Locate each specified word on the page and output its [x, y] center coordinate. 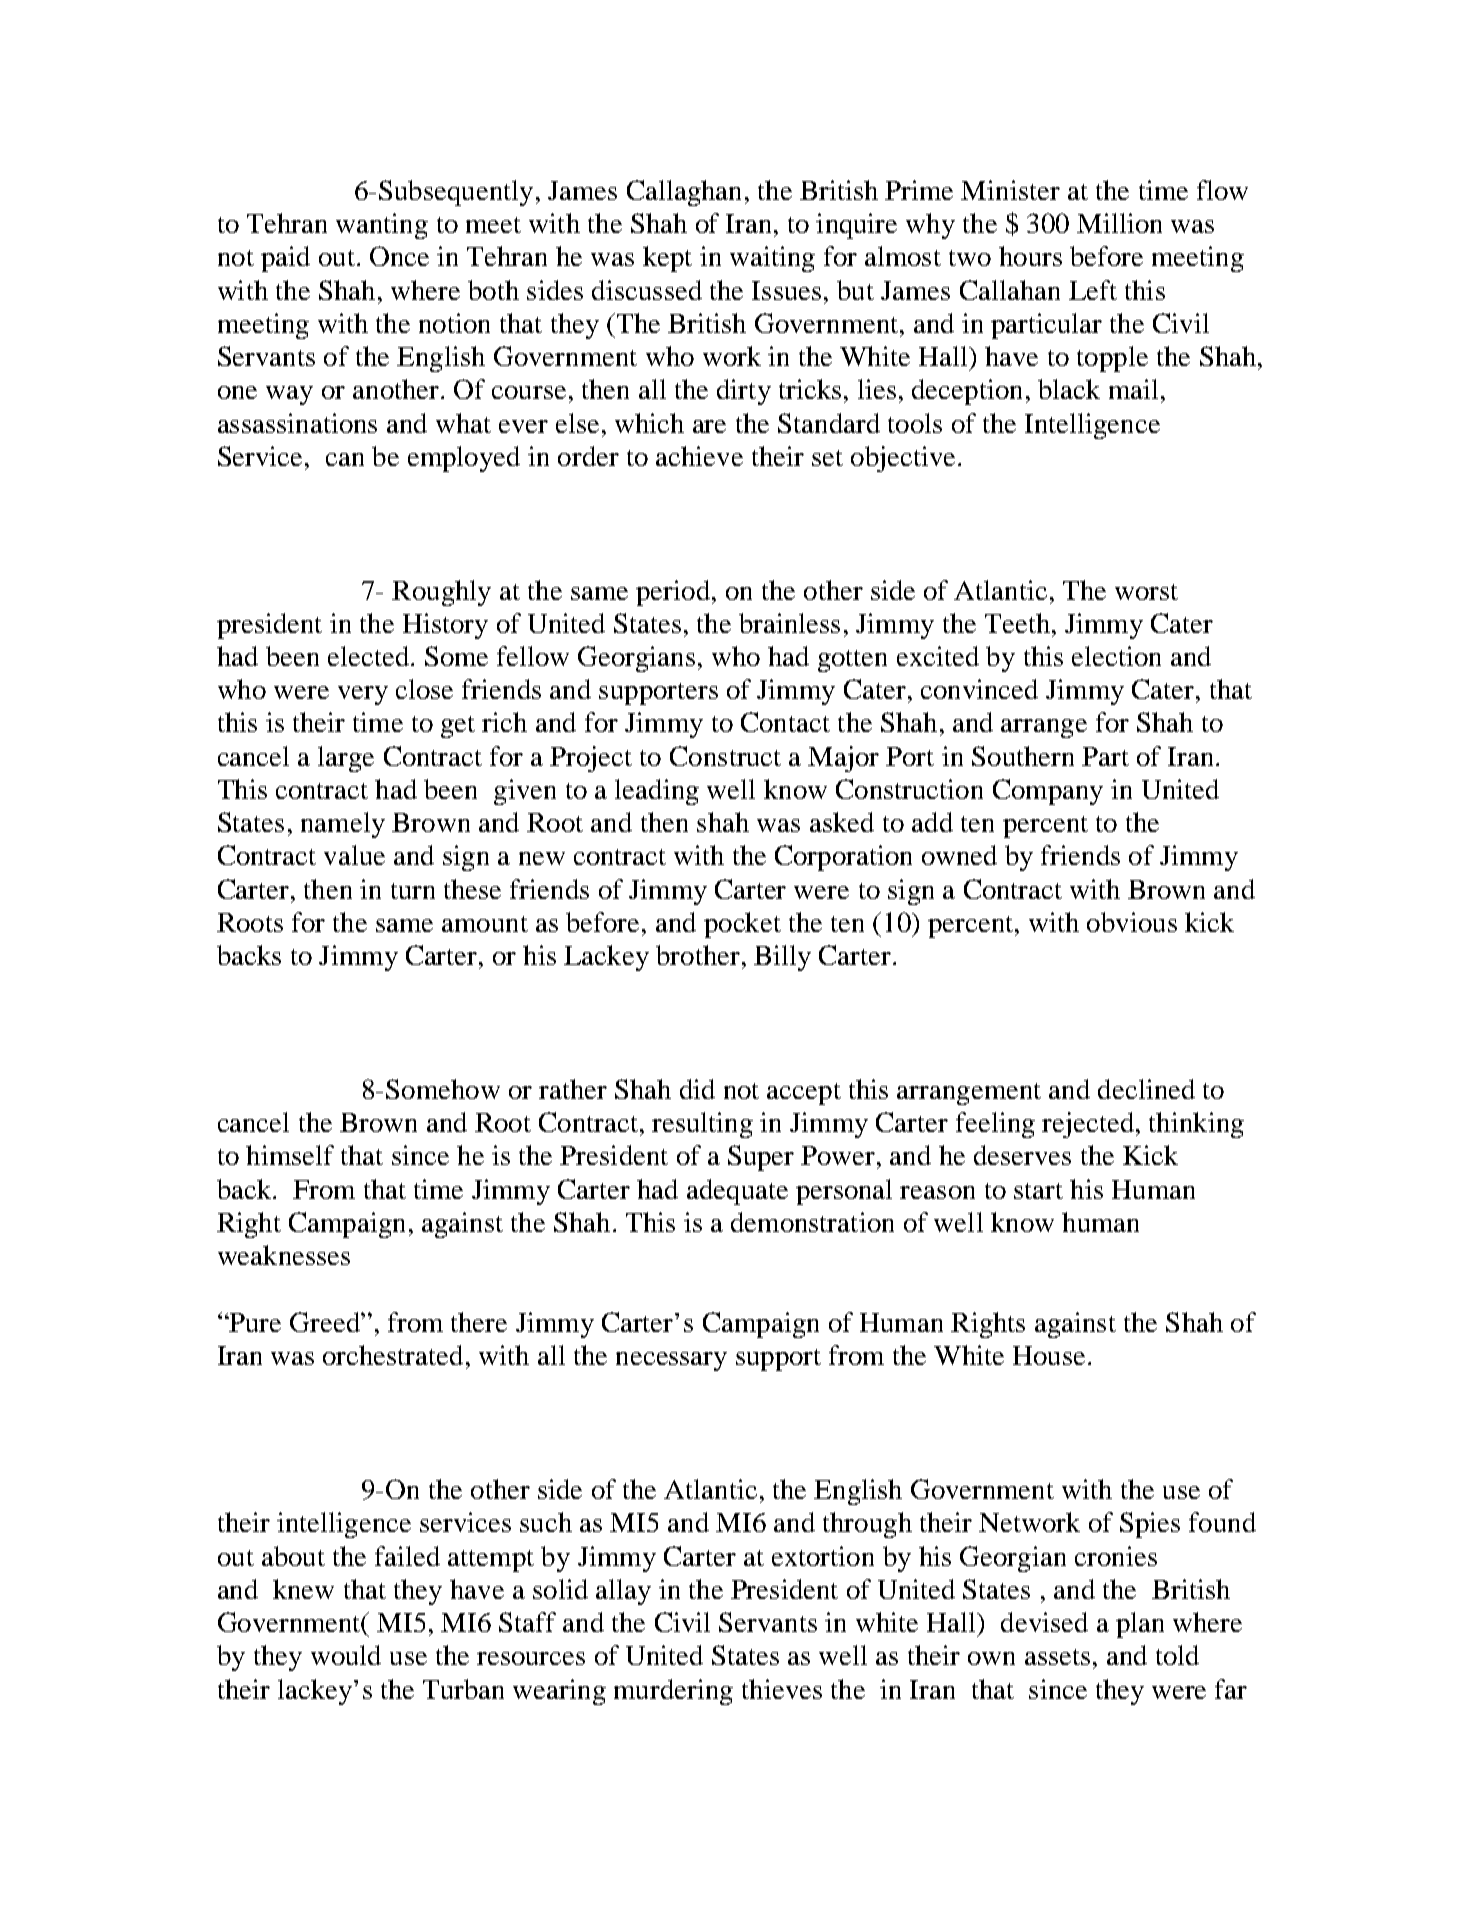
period [673, 593]
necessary [671, 1361]
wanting [382, 226]
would [346, 1655]
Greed [326, 1322]
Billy [782, 958]
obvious [1132, 922]
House [1049, 1355]
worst [1146, 592]
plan [1140, 1625]
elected [368, 656]
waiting [772, 259]
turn [413, 891]
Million [1119, 223]
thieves [782, 1689]
